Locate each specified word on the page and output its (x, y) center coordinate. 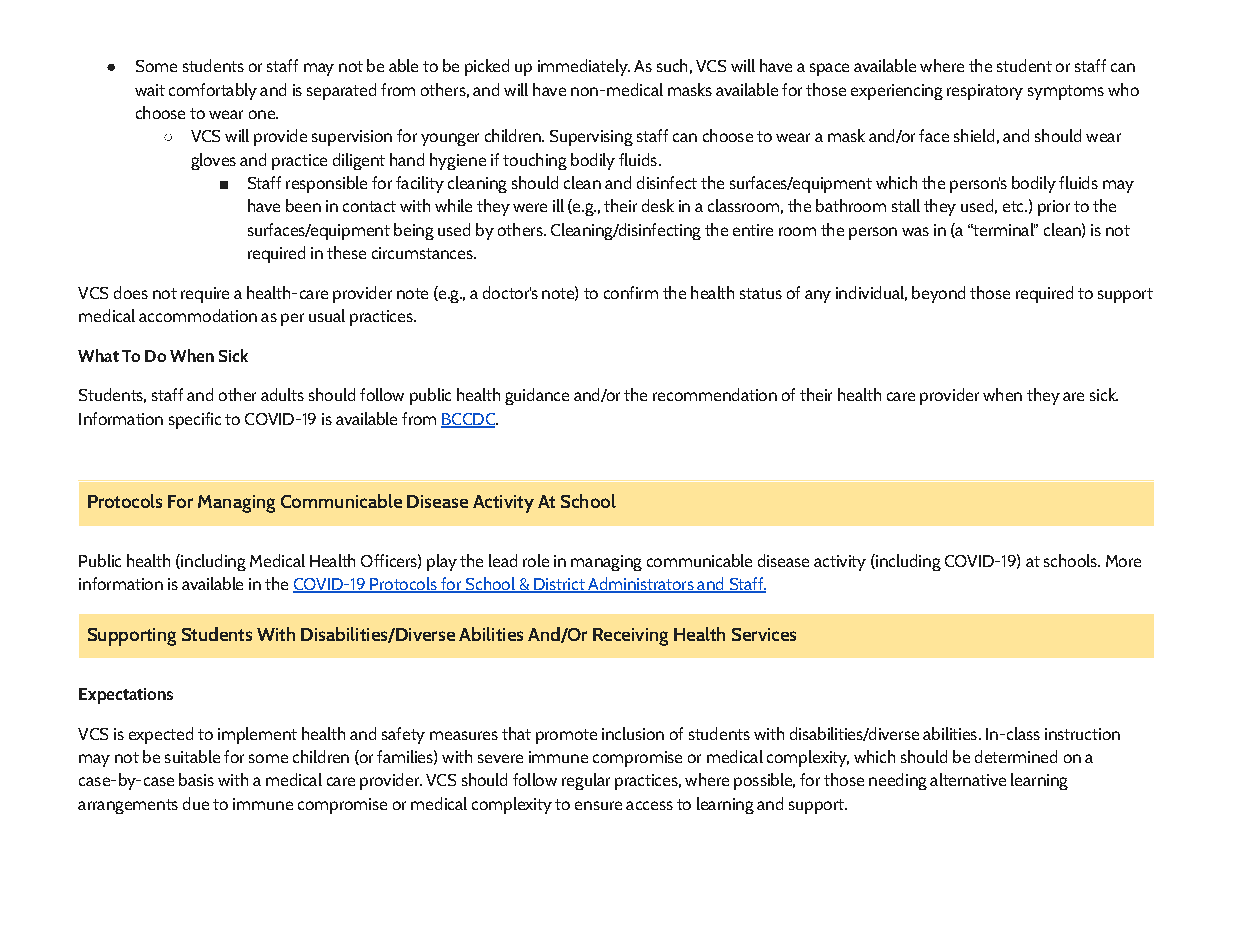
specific (195, 420)
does (131, 292)
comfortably (213, 91)
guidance (537, 396)
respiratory (985, 92)
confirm (631, 292)
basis (196, 779)
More (1123, 561)
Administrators (641, 585)
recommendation (715, 394)
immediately (584, 67)
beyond (938, 294)
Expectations (126, 696)
